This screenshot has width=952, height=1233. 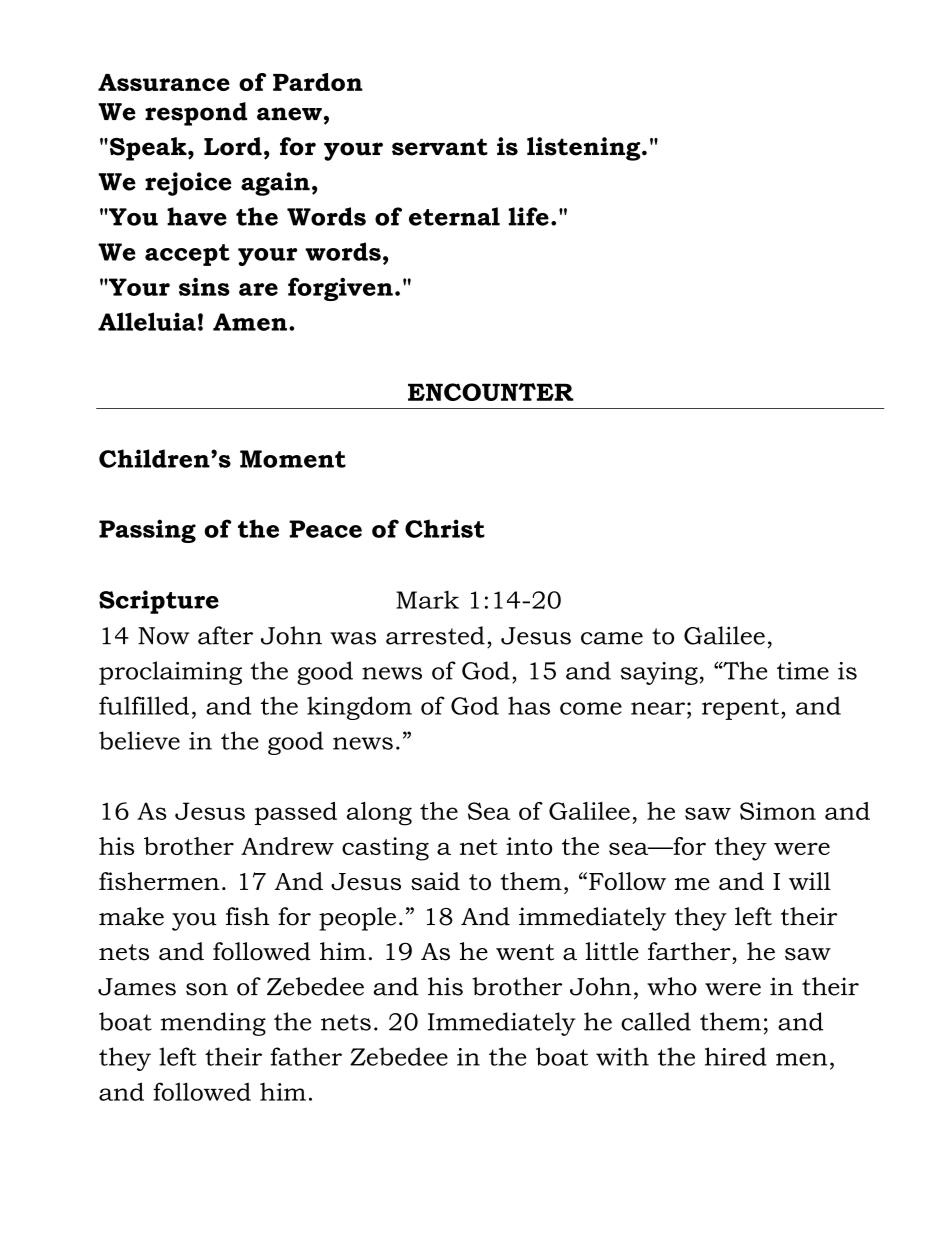 What do you see at coordinates (213, 1024) in the screenshot?
I see `mending` at bounding box center [213, 1024].
